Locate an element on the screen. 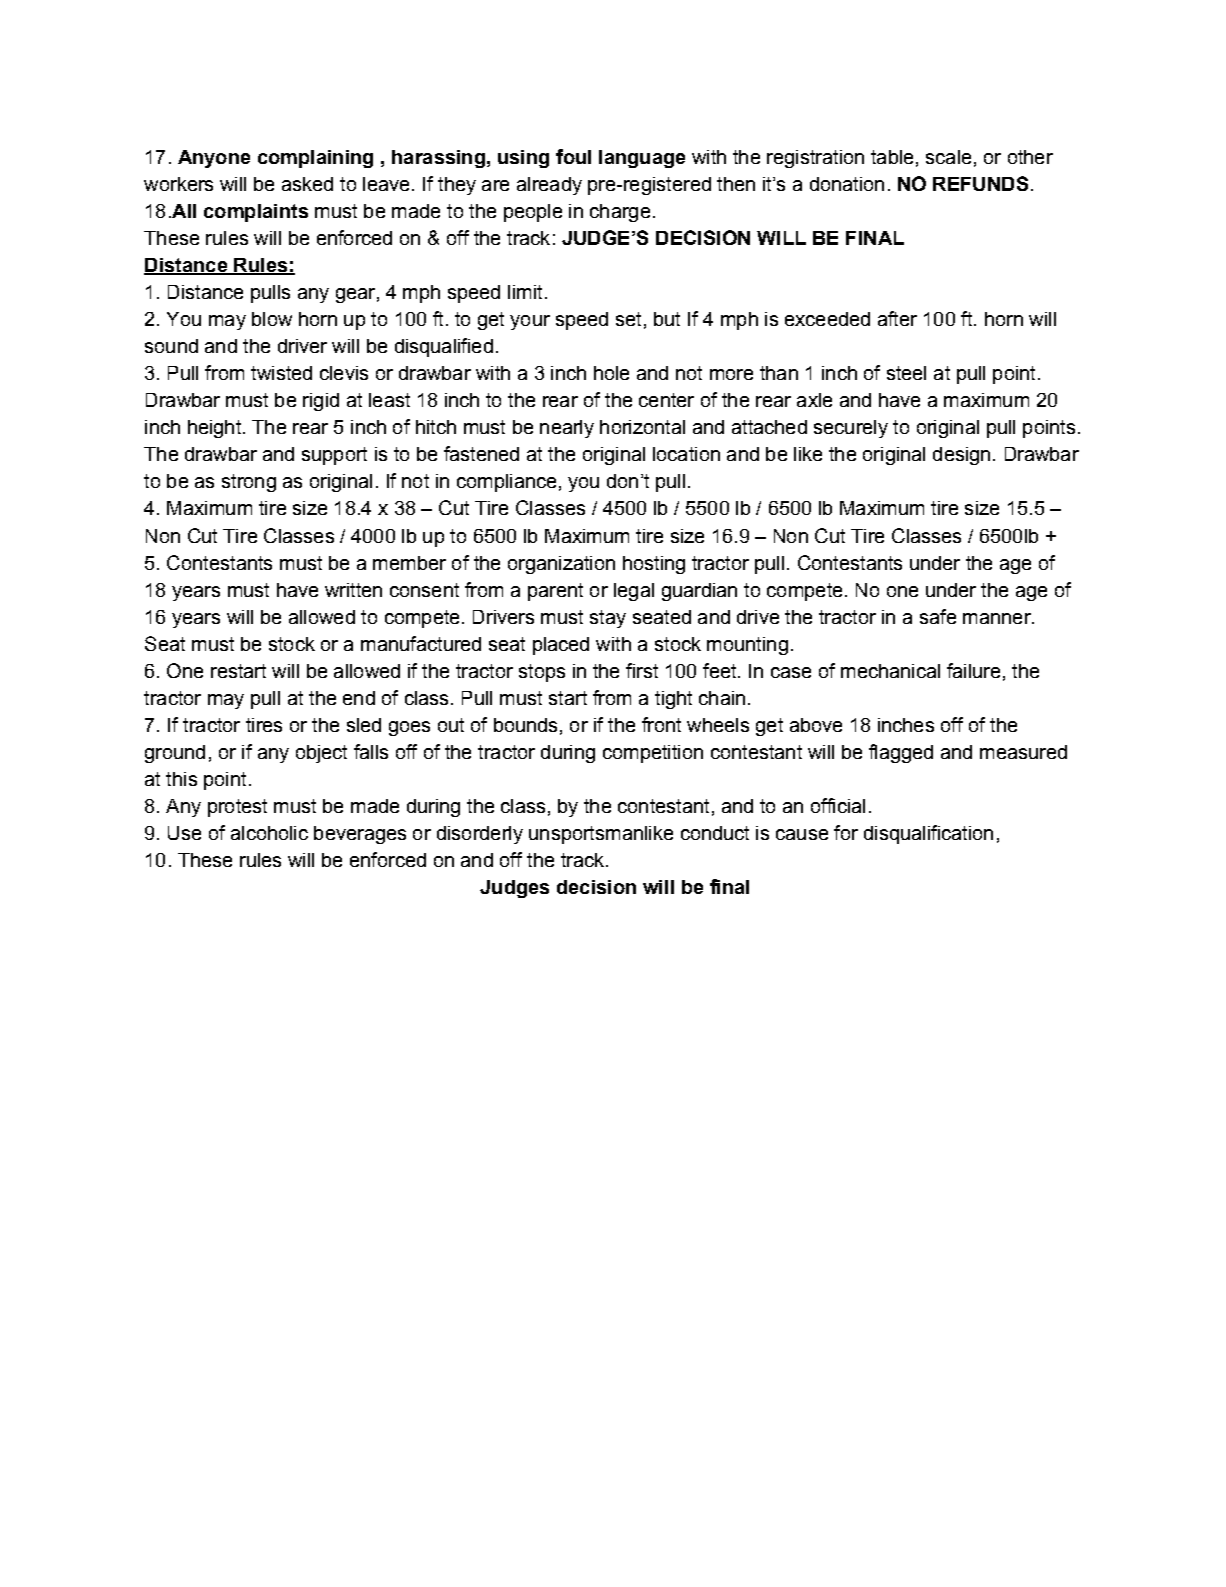 Image resolution: width=1226 pixels, height=1587 pixels. design is located at coordinates (961, 456).
